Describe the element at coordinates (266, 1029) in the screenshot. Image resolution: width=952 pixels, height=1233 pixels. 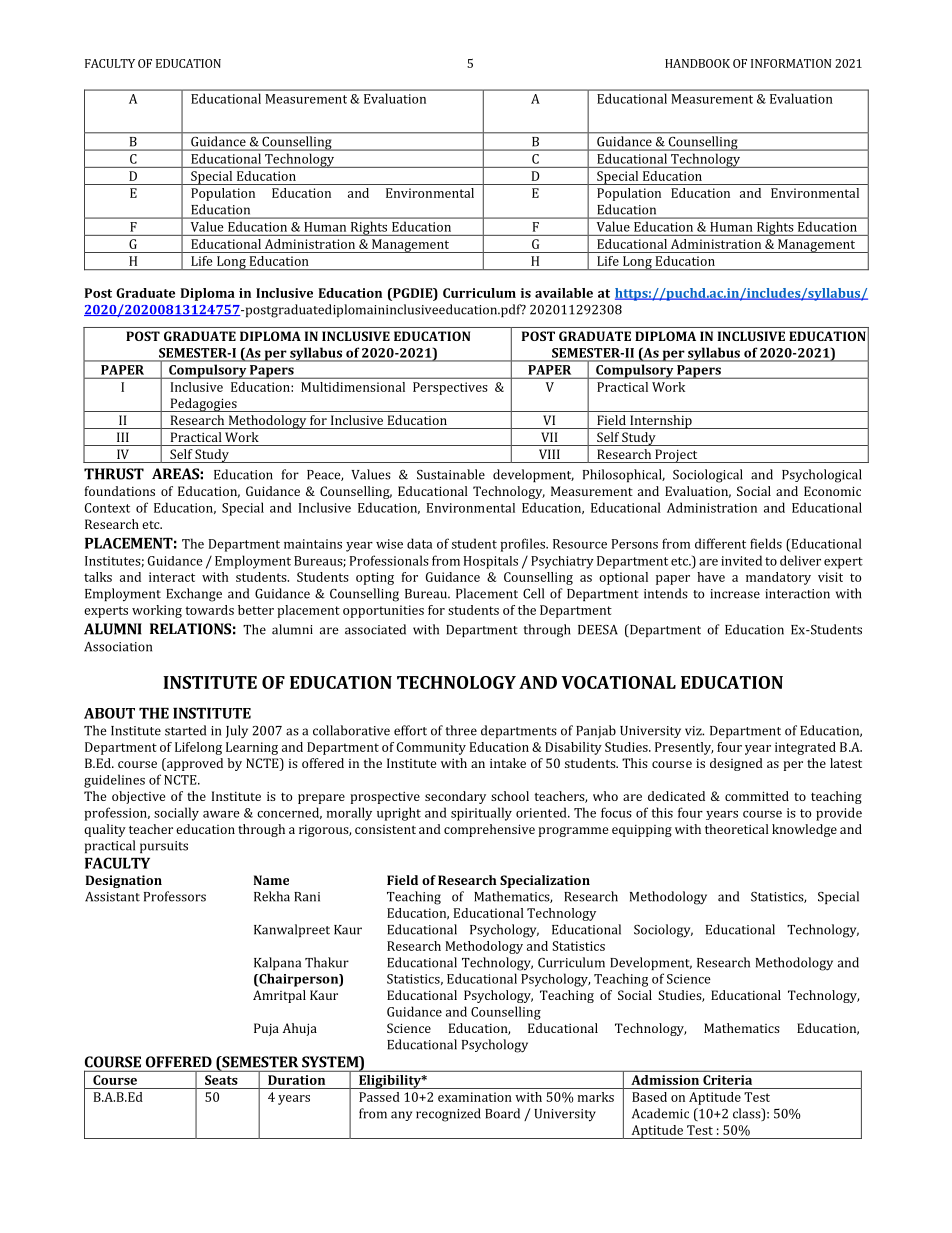
I see `Puja` at that location.
